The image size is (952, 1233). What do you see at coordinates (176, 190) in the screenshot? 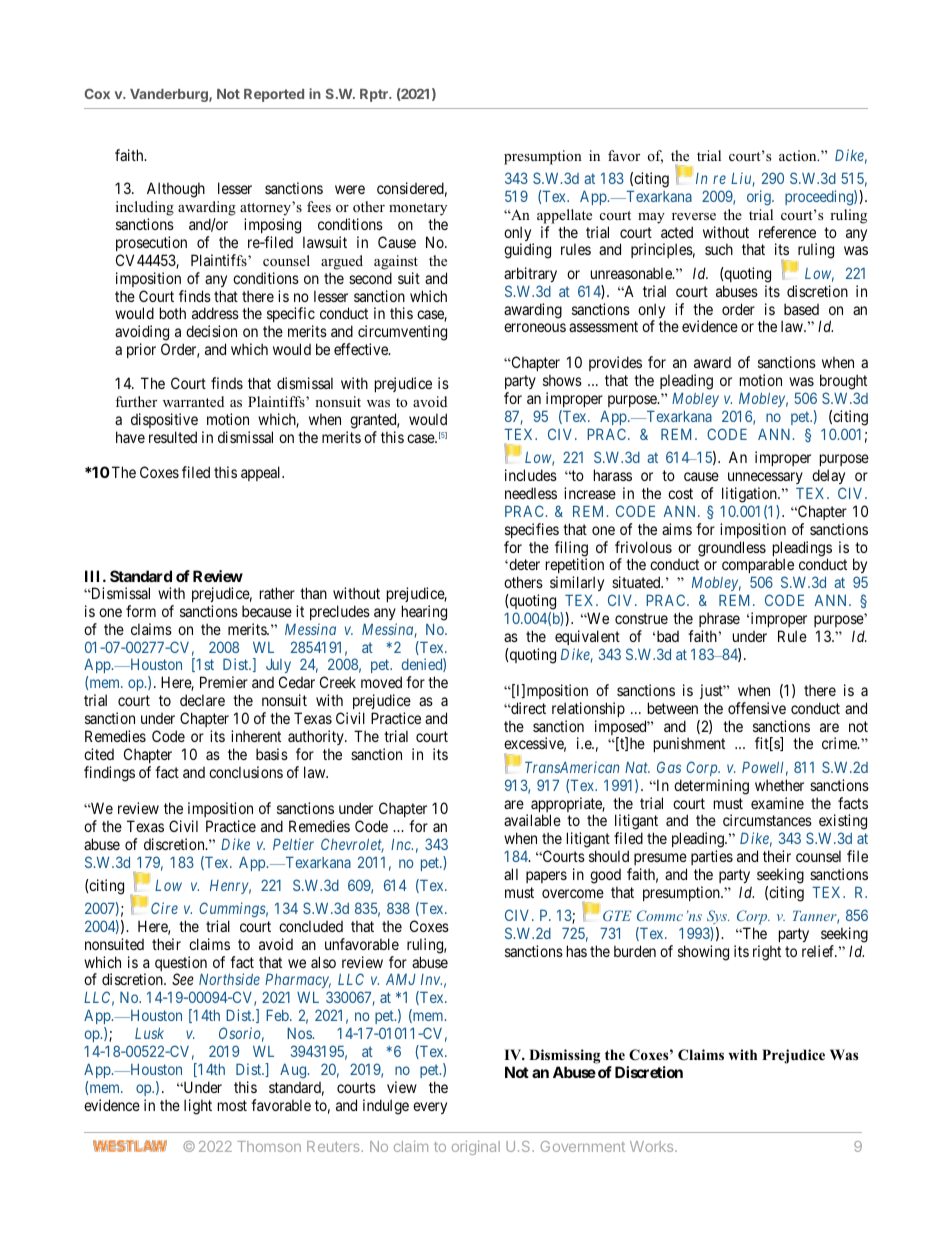
I see `Although` at bounding box center [176, 190].
